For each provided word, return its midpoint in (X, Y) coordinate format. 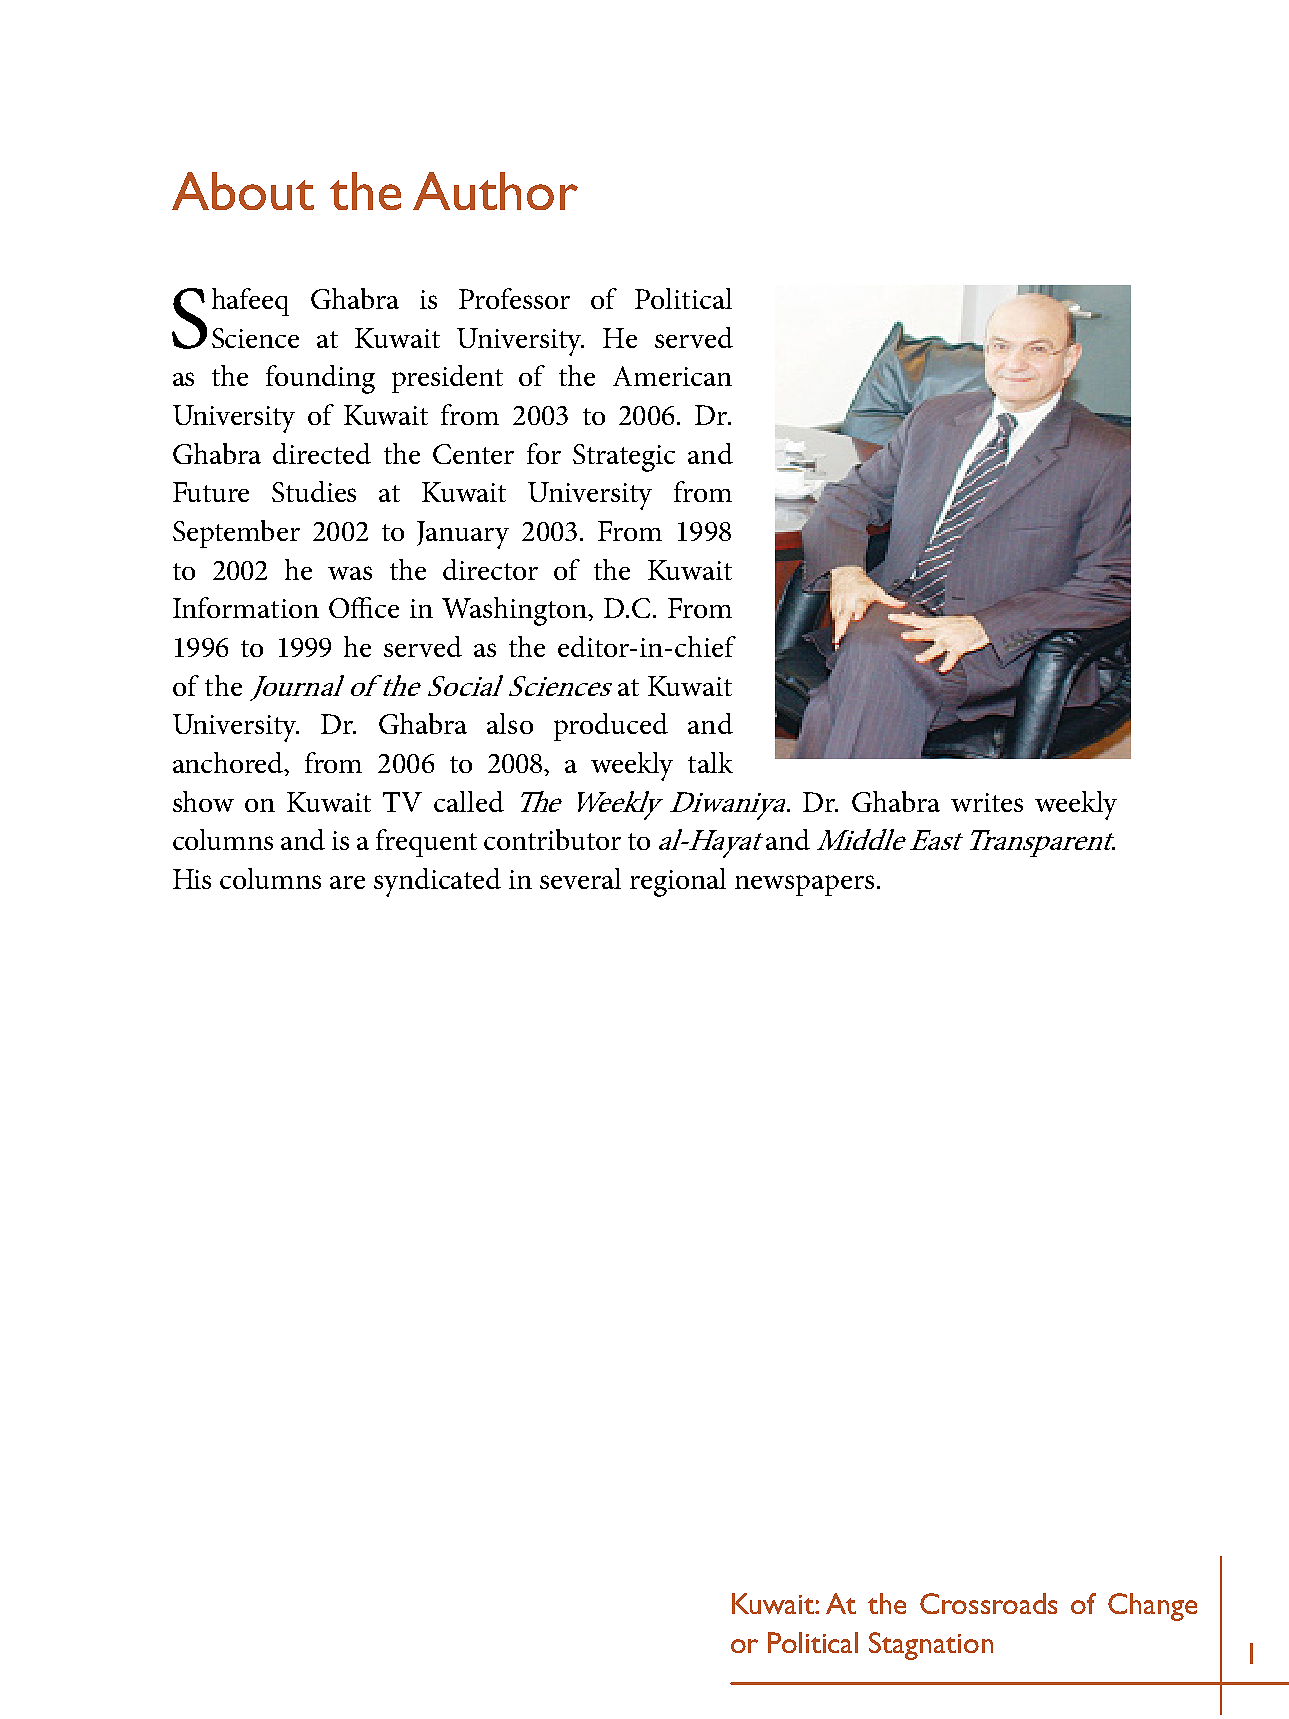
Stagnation (931, 1646)
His (192, 879)
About (243, 191)
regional (678, 882)
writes (987, 802)
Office (364, 607)
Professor (514, 298)
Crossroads (988, 1603)
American (672, 376)
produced (611, 727)
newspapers (804, 885)
